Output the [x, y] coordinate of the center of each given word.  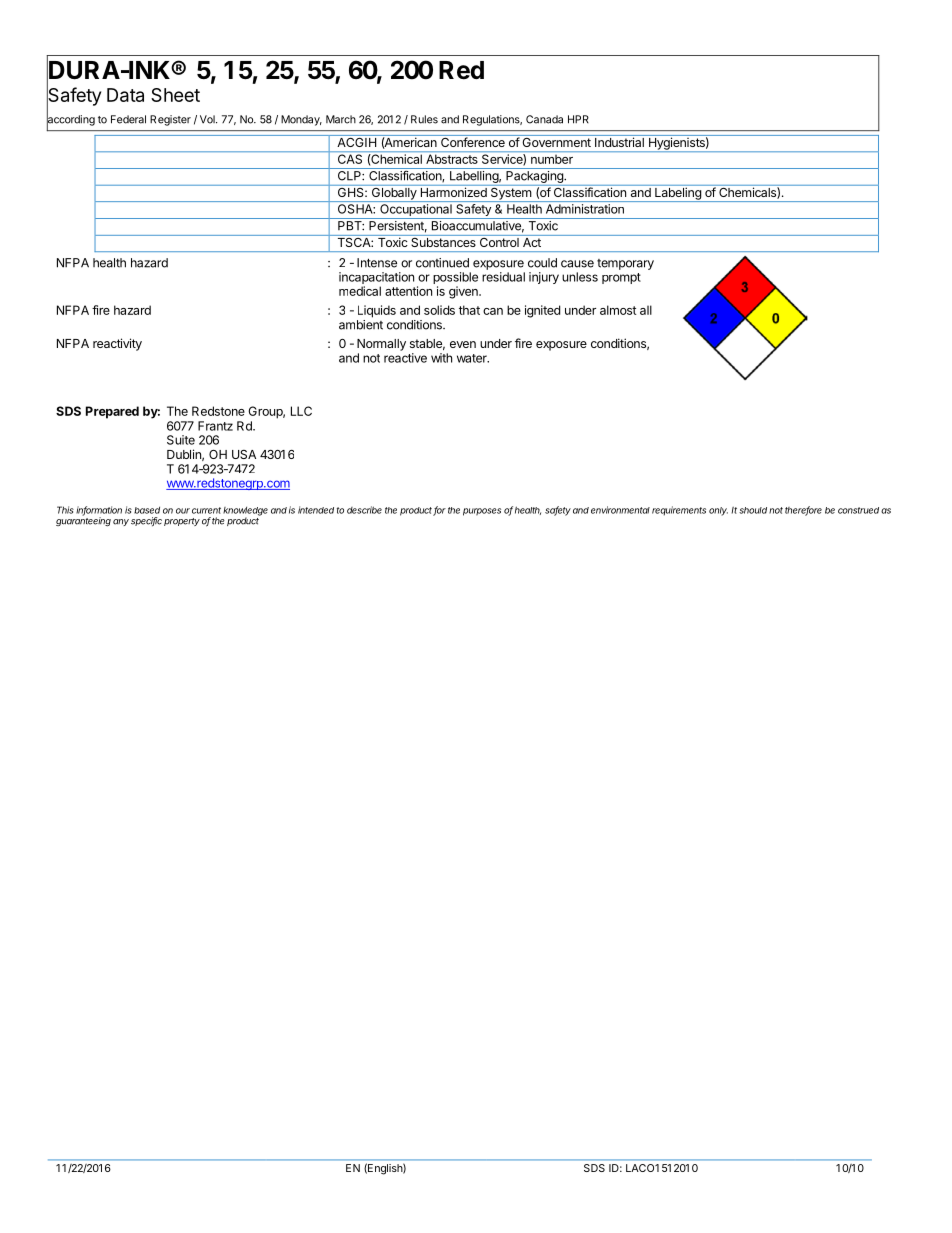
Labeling [678, 193]
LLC [301, 411]
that [469, 310]
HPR [578, 119]
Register [170, 120]
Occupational [416, 211]
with [441, 358]
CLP [350, 176]
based [147, 510]
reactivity [117, 344]
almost [618, 310]
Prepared [112, 412]
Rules [424, 119]
